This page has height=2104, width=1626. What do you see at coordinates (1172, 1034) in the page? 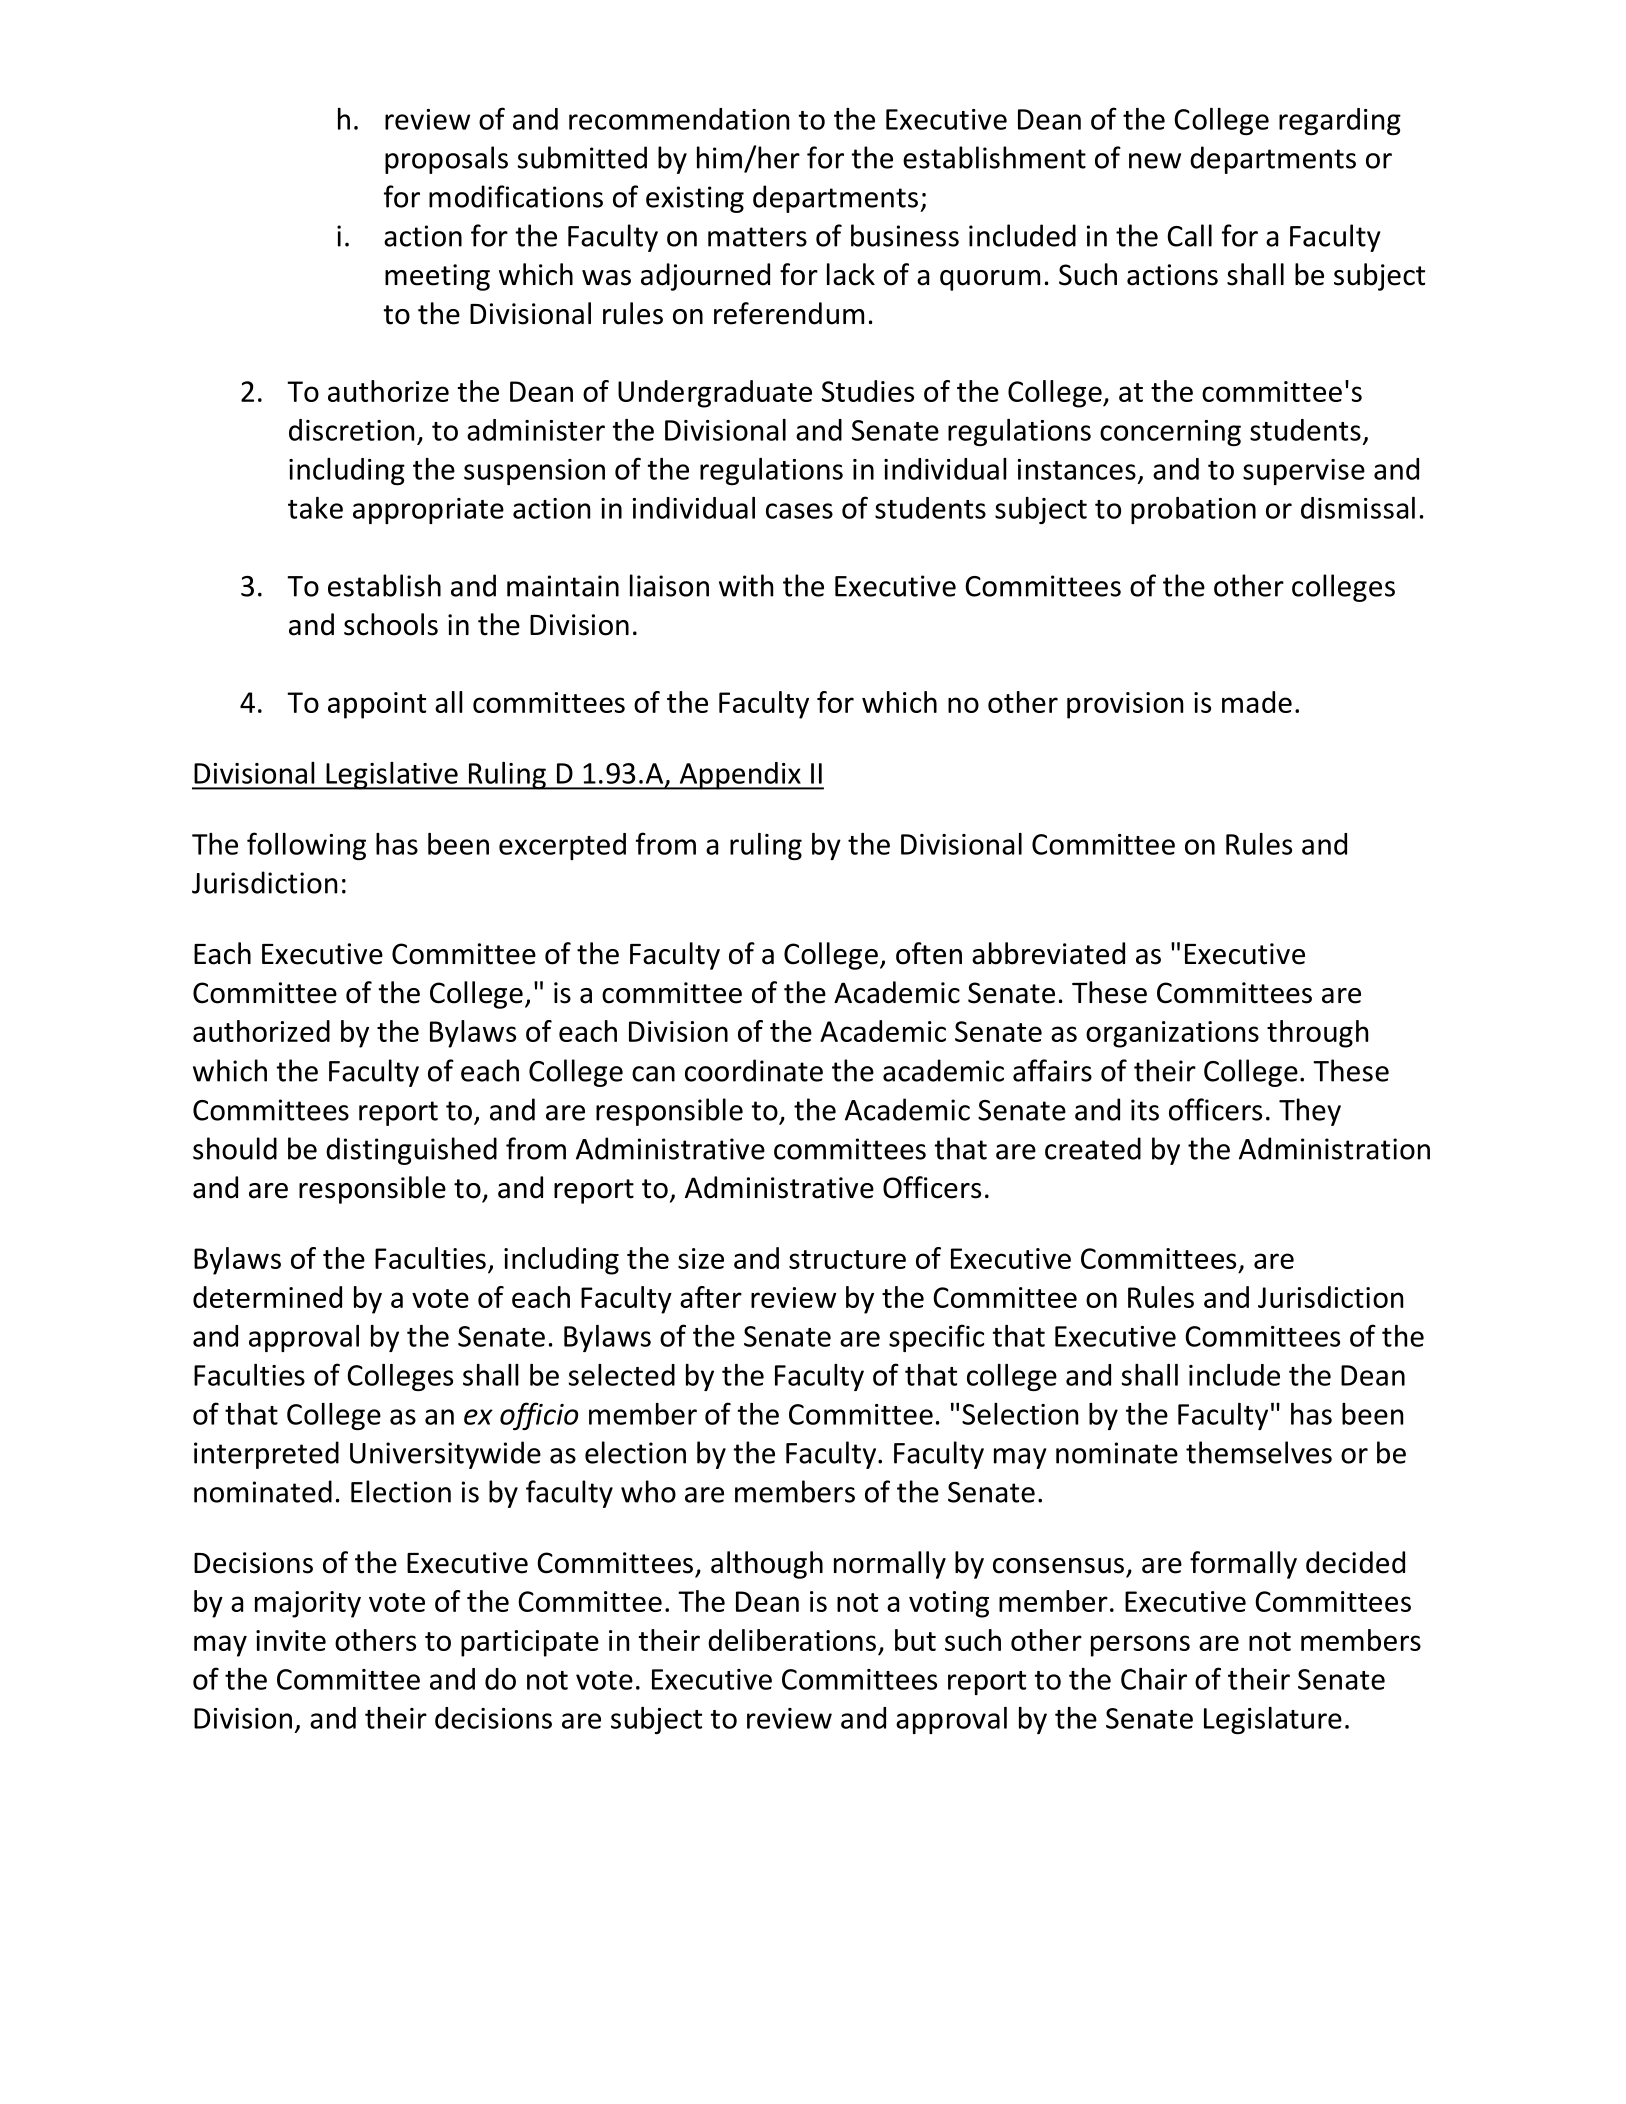
I see `organizations` at bounding box center [1172, 1034].
